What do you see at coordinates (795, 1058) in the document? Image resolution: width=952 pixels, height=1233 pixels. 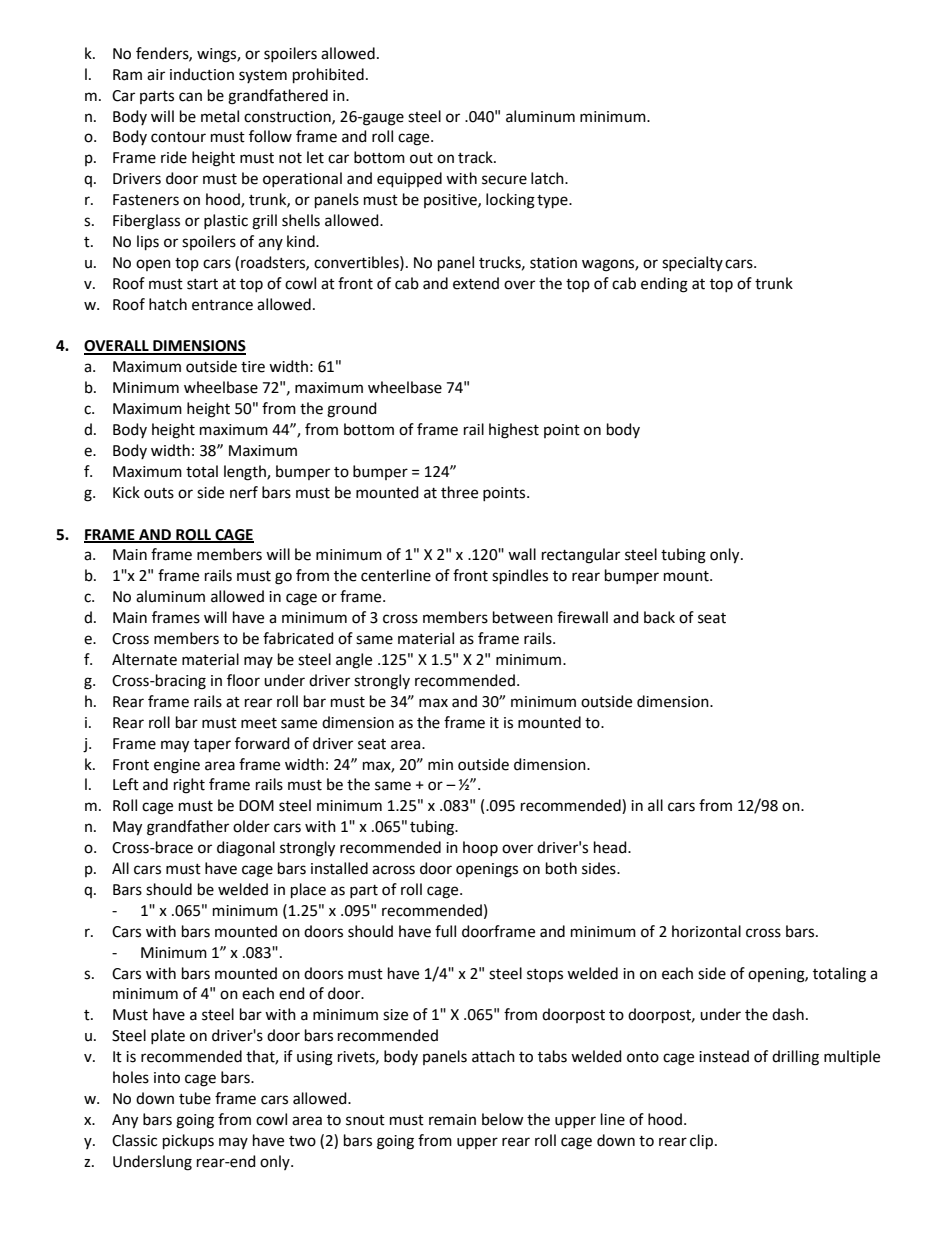 I see `drilling` at bounding box center [795, 1058].
